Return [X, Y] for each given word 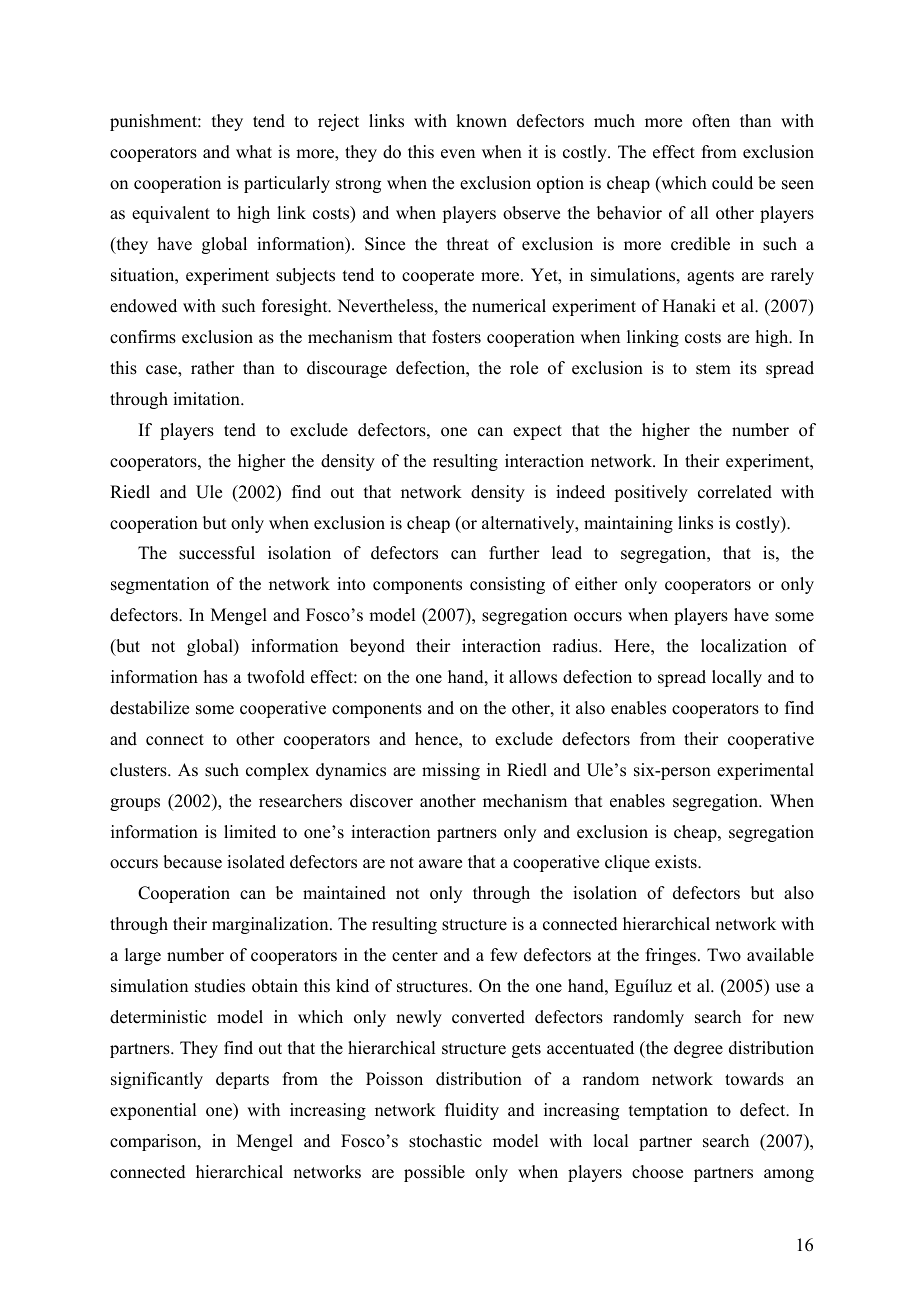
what [254, 151]
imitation [207, 399]
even [458, 154]
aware [440, 864]
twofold [276, 677]
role [524, 368]
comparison [154, 1142]
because [192, 862]
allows [533, 677]
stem [713, 369]
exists [677, 862]
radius [576, 646]
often [711, 121]
